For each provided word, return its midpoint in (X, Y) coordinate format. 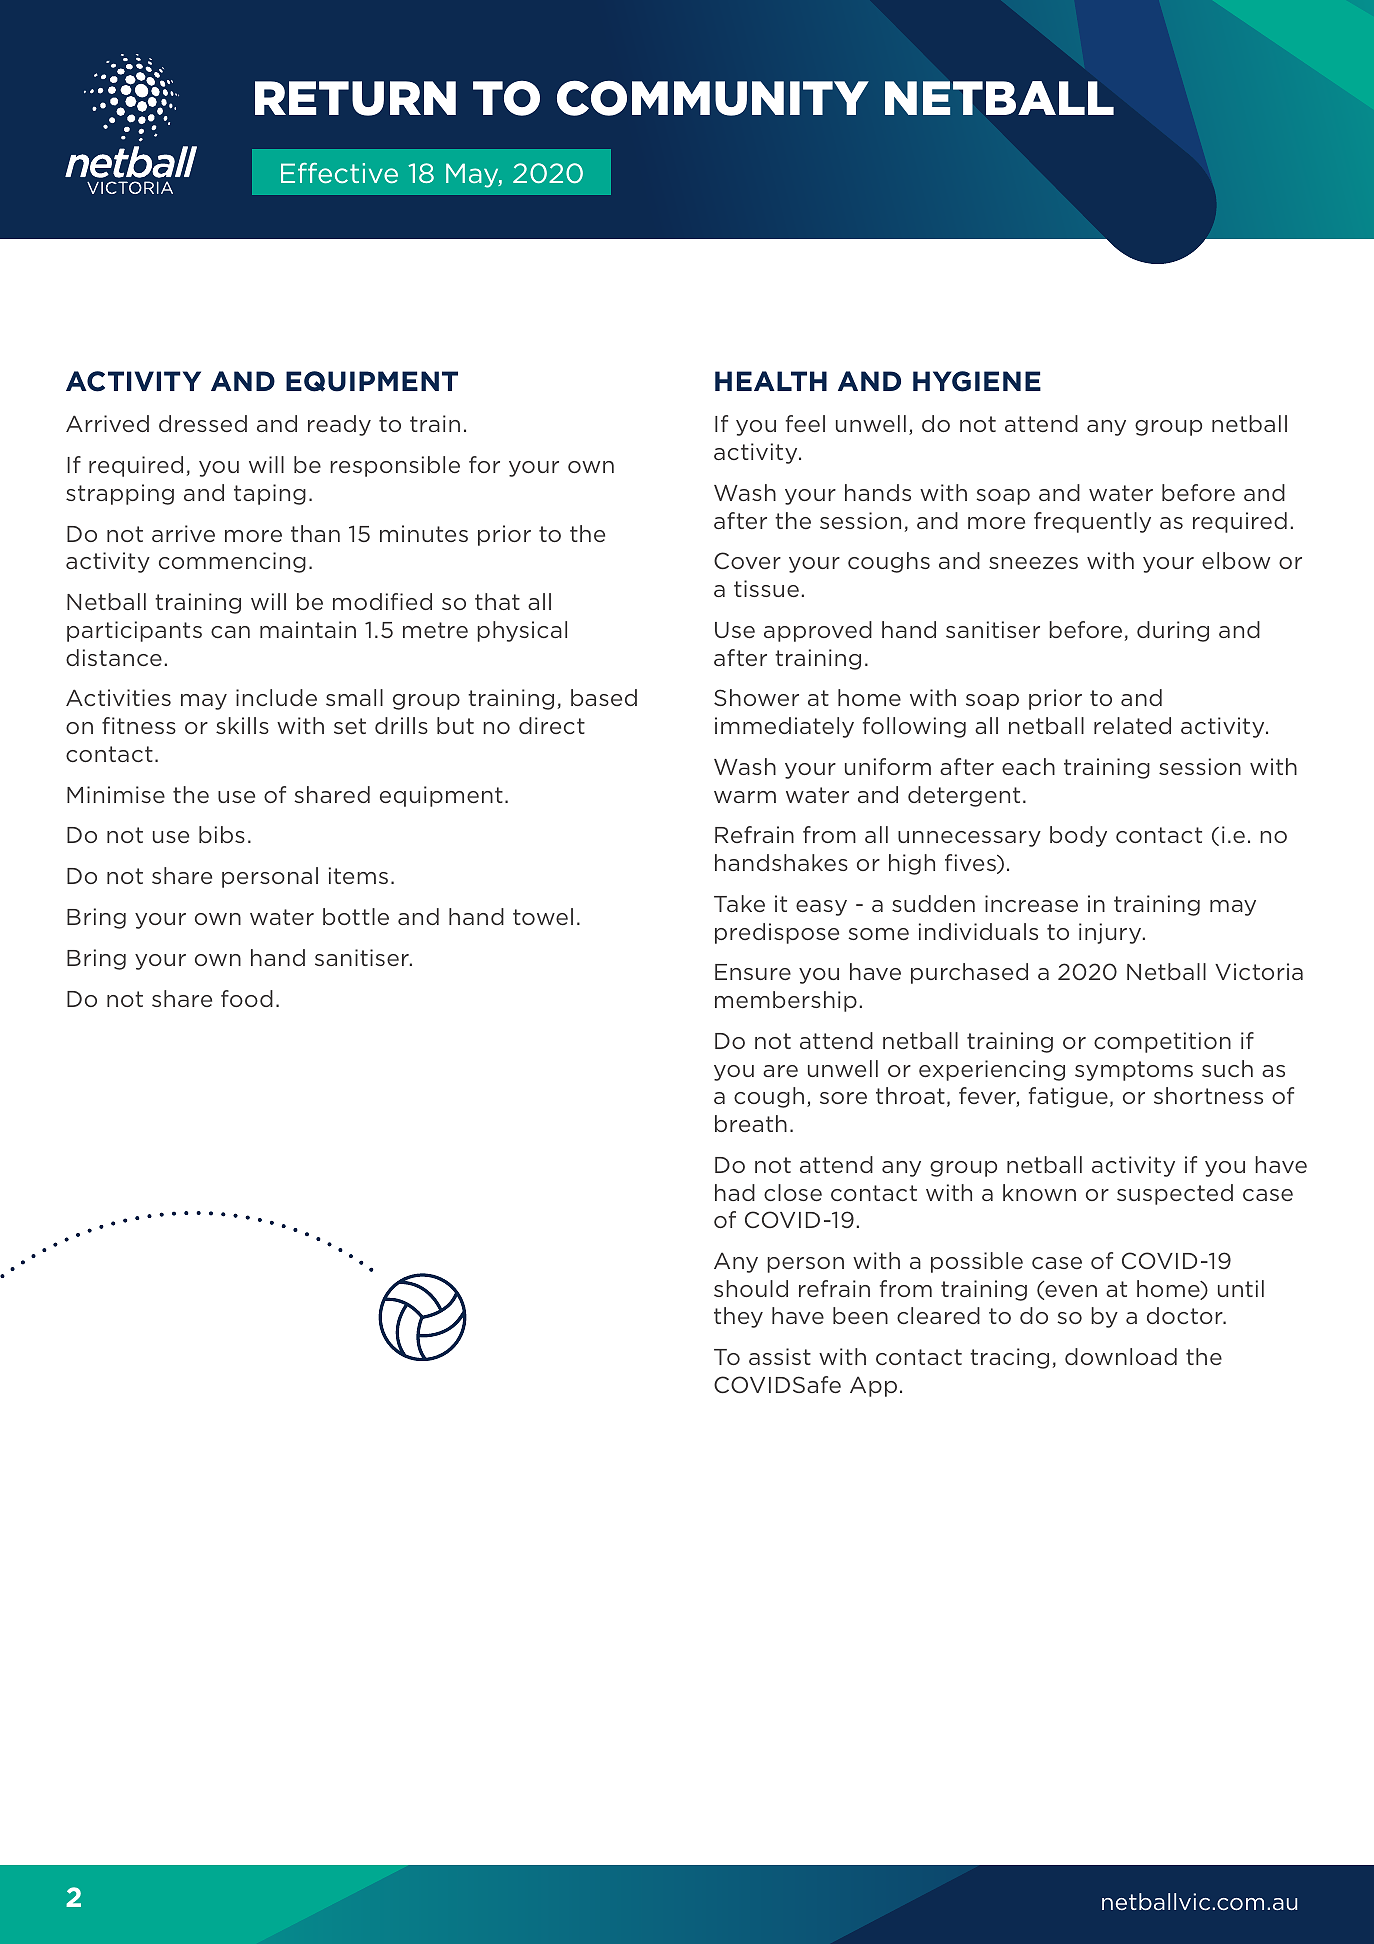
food (247, 998)
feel (805, 423)
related (1132, 725)
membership (786, 1001)
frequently (1092, 522)
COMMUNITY (713, 98)
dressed (203, 423)
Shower (756, 697)
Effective (339, 173)
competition (1162, 1042)
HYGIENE (977, 381)
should (751, 1288)
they (738, 1317)
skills (242, 725)
